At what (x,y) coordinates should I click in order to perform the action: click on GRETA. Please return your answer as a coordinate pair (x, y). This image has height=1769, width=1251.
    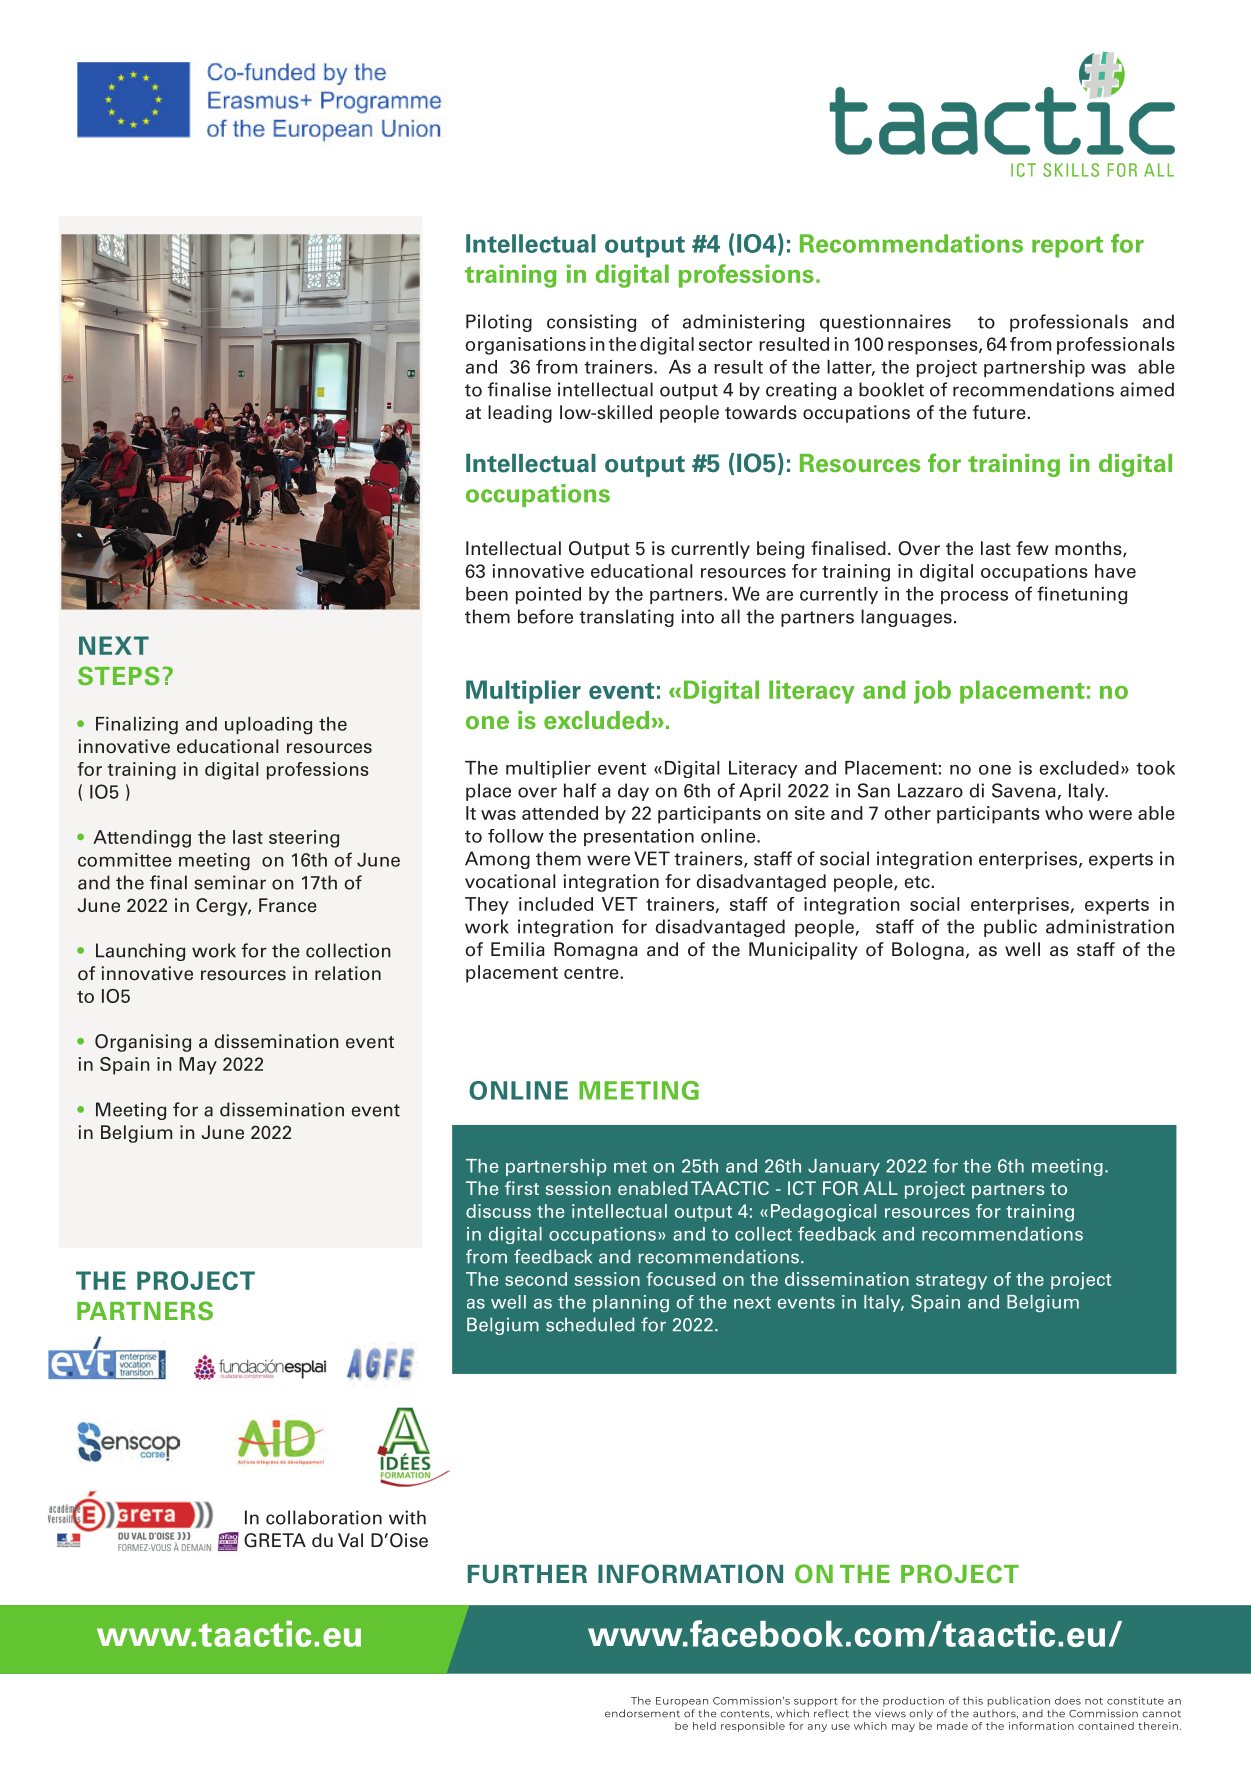
    Looking at the image, I should click on (275, 1540).
